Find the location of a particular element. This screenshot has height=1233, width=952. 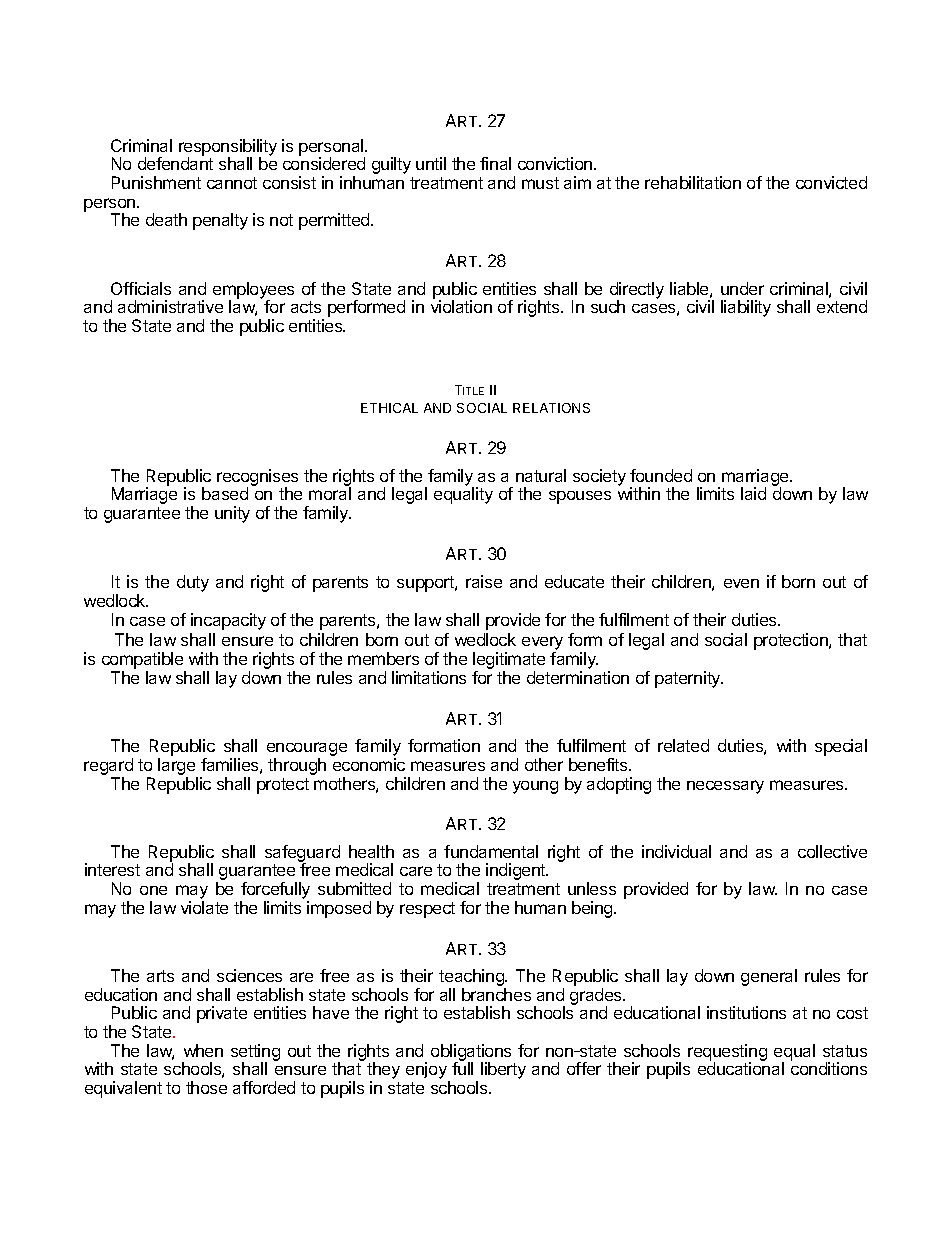

defendant is located at coordinates (175, 163).
